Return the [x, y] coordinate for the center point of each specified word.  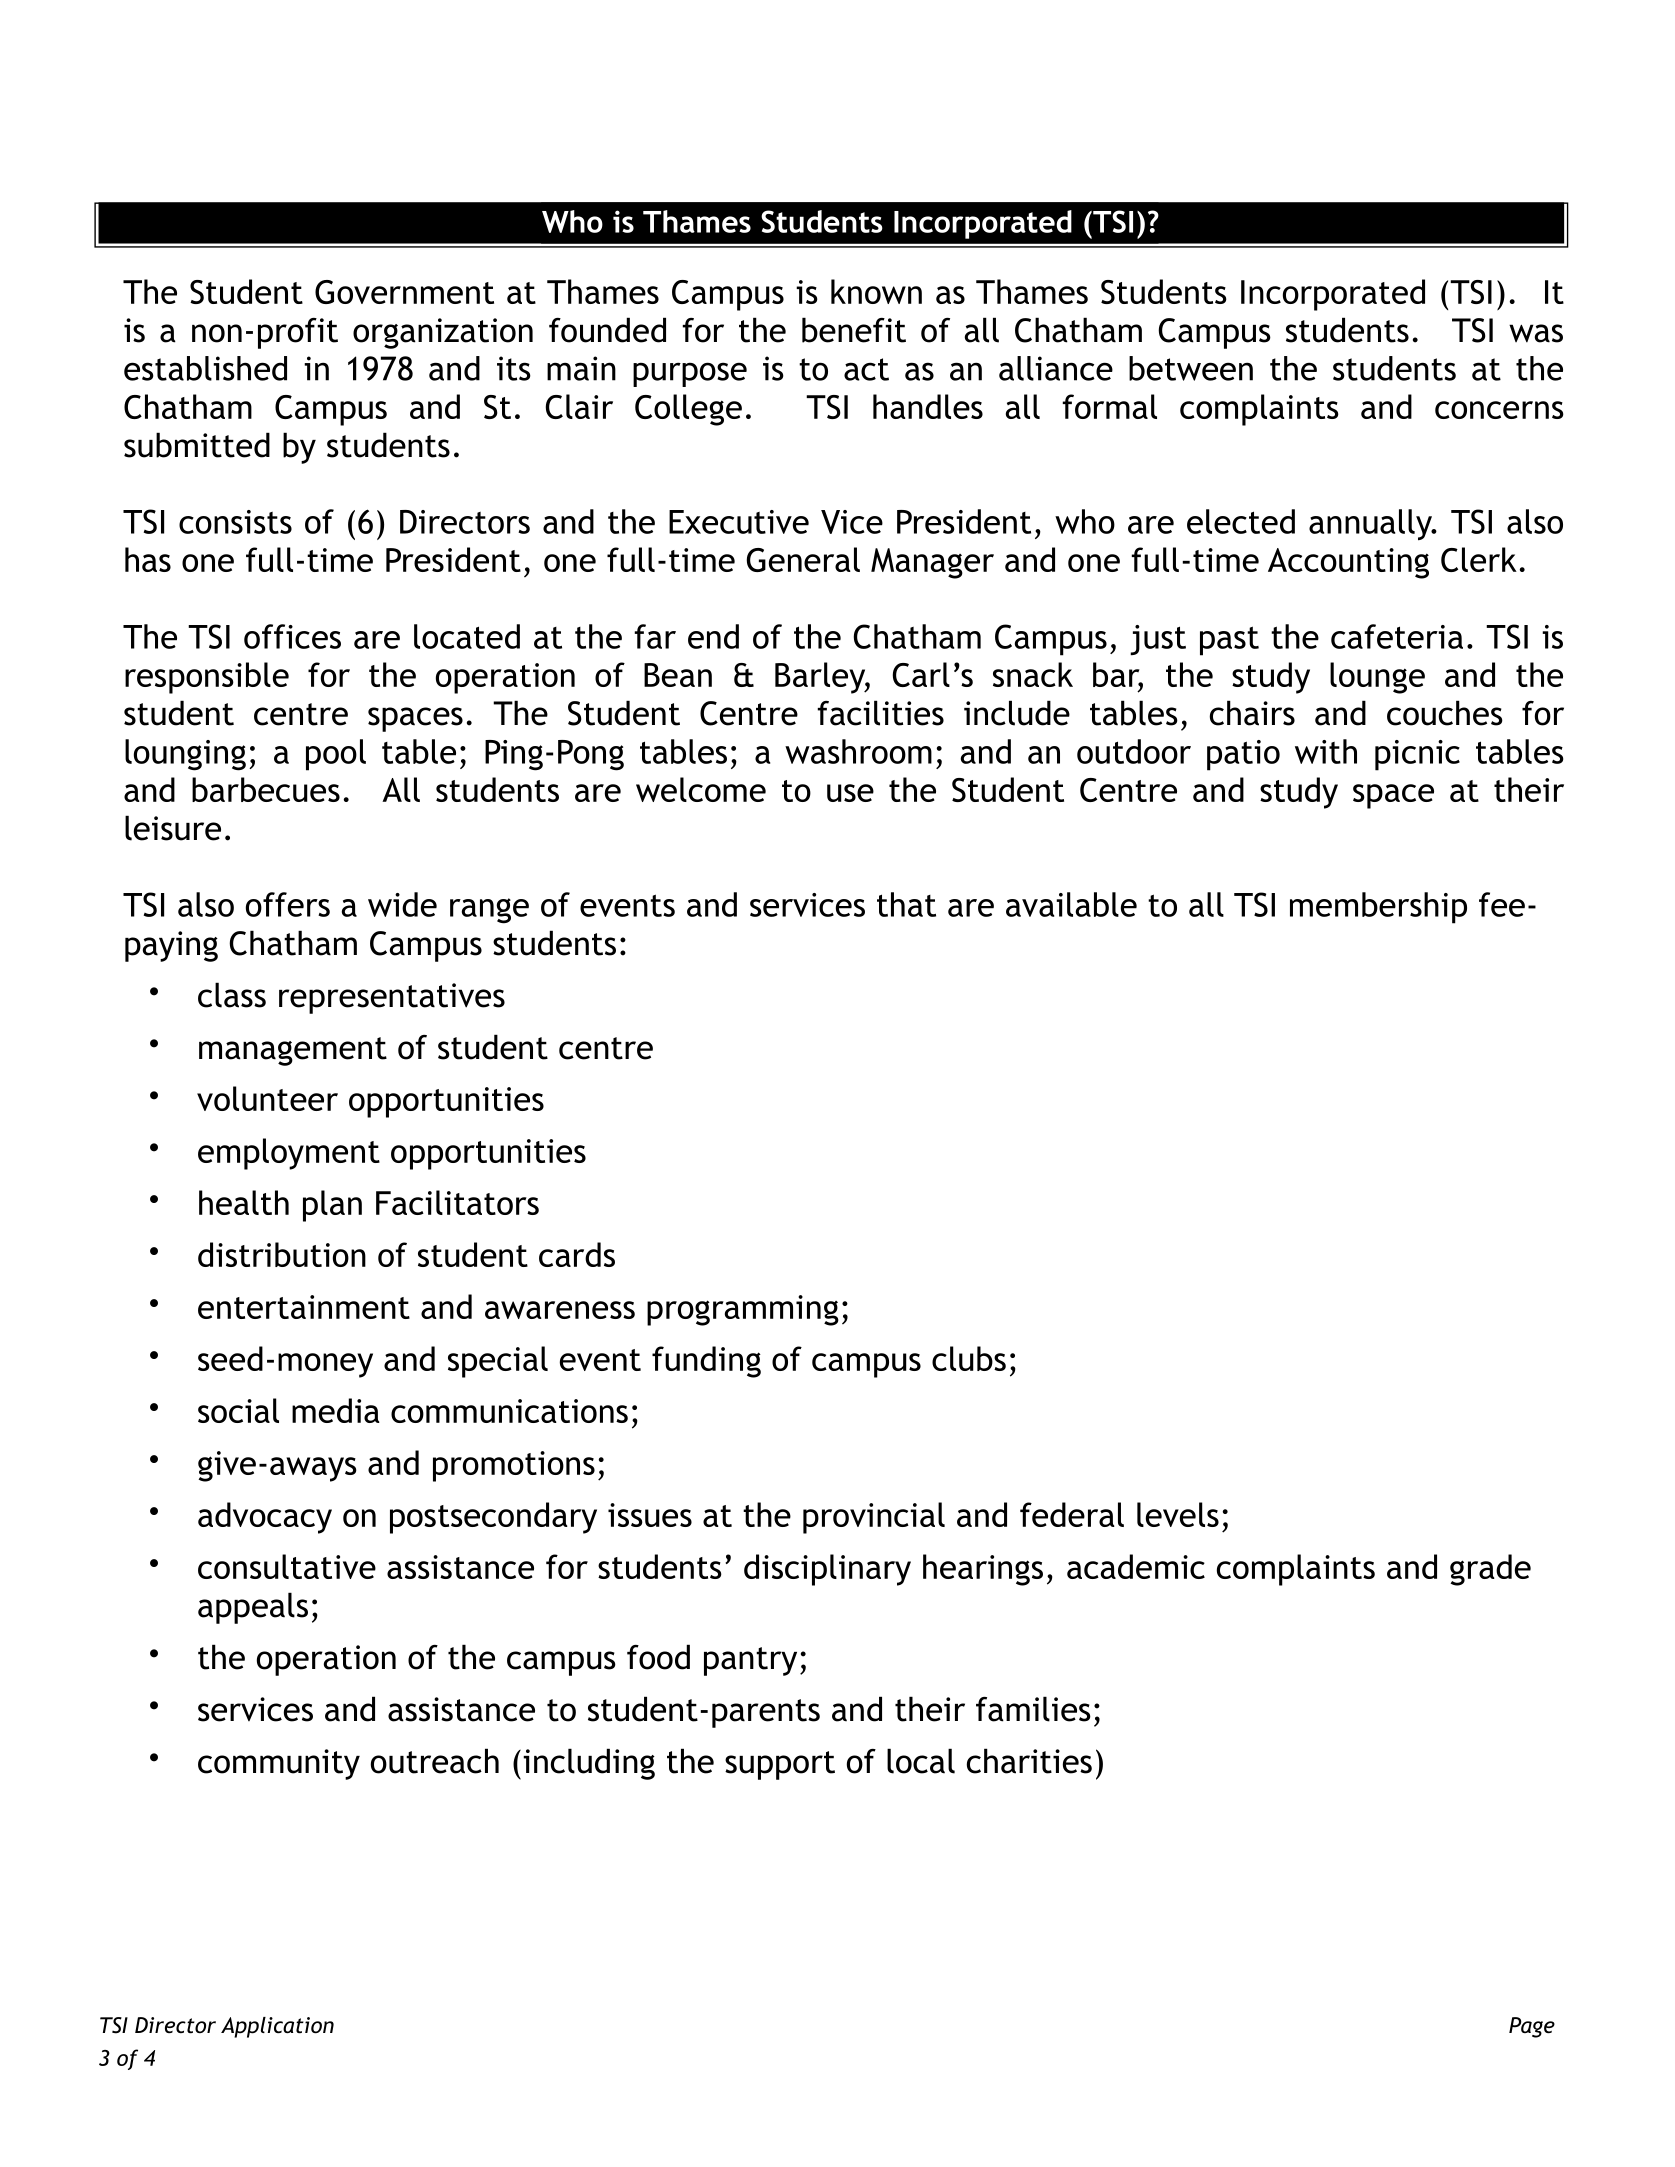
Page [1532, 2027]
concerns [1499, 410]
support [780, 1765]
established [205, 368]
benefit [854, 330]
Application [277, 2027]
